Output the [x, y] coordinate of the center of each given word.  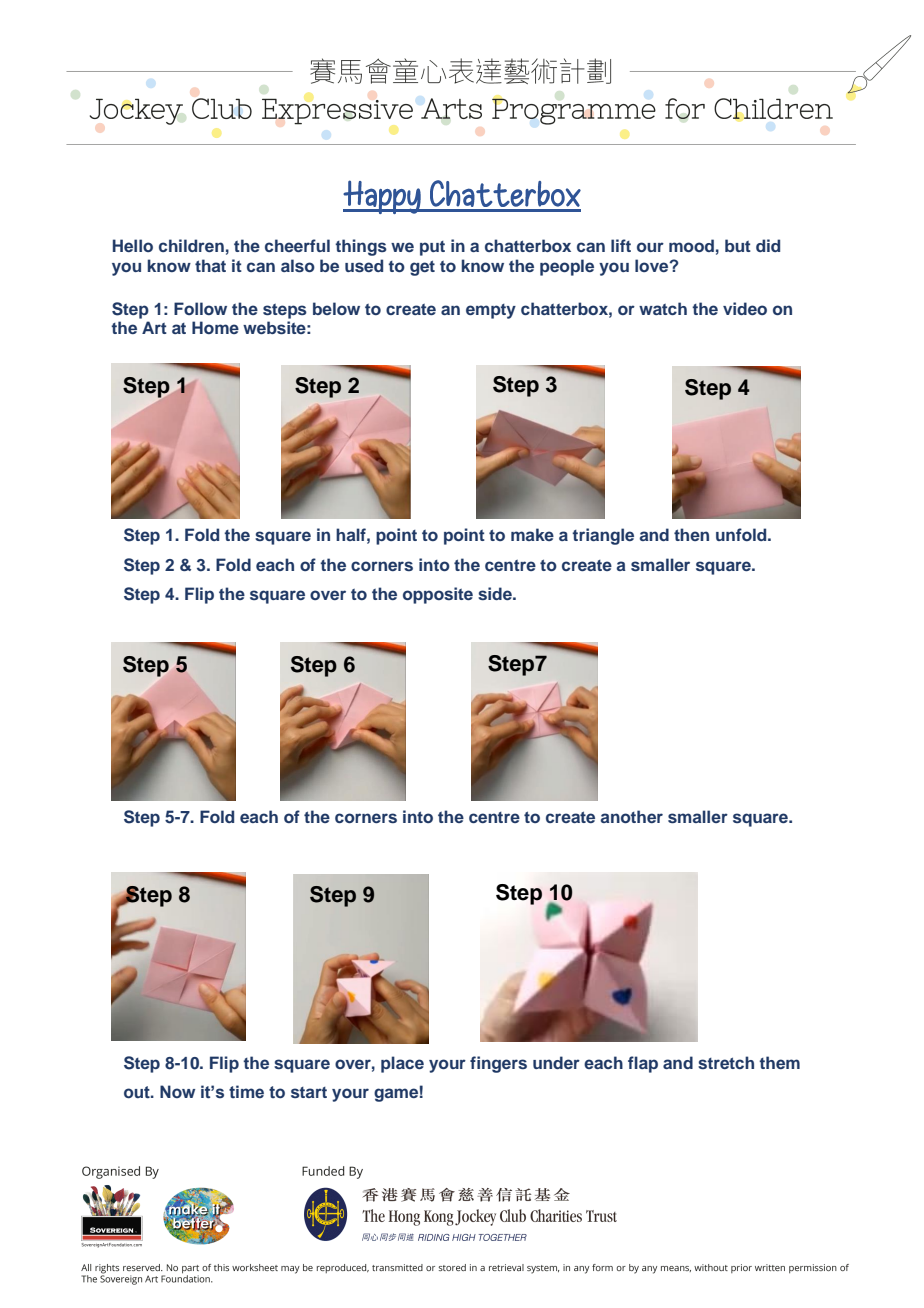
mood [691, 245]
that [210, 265]
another [632, 816]
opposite [438, 595]
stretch [726, 1062]
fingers [498, 1064]
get [422, 268]
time [246, 1092]
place [402, 1064]
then [691, 534]
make [532, 534]
